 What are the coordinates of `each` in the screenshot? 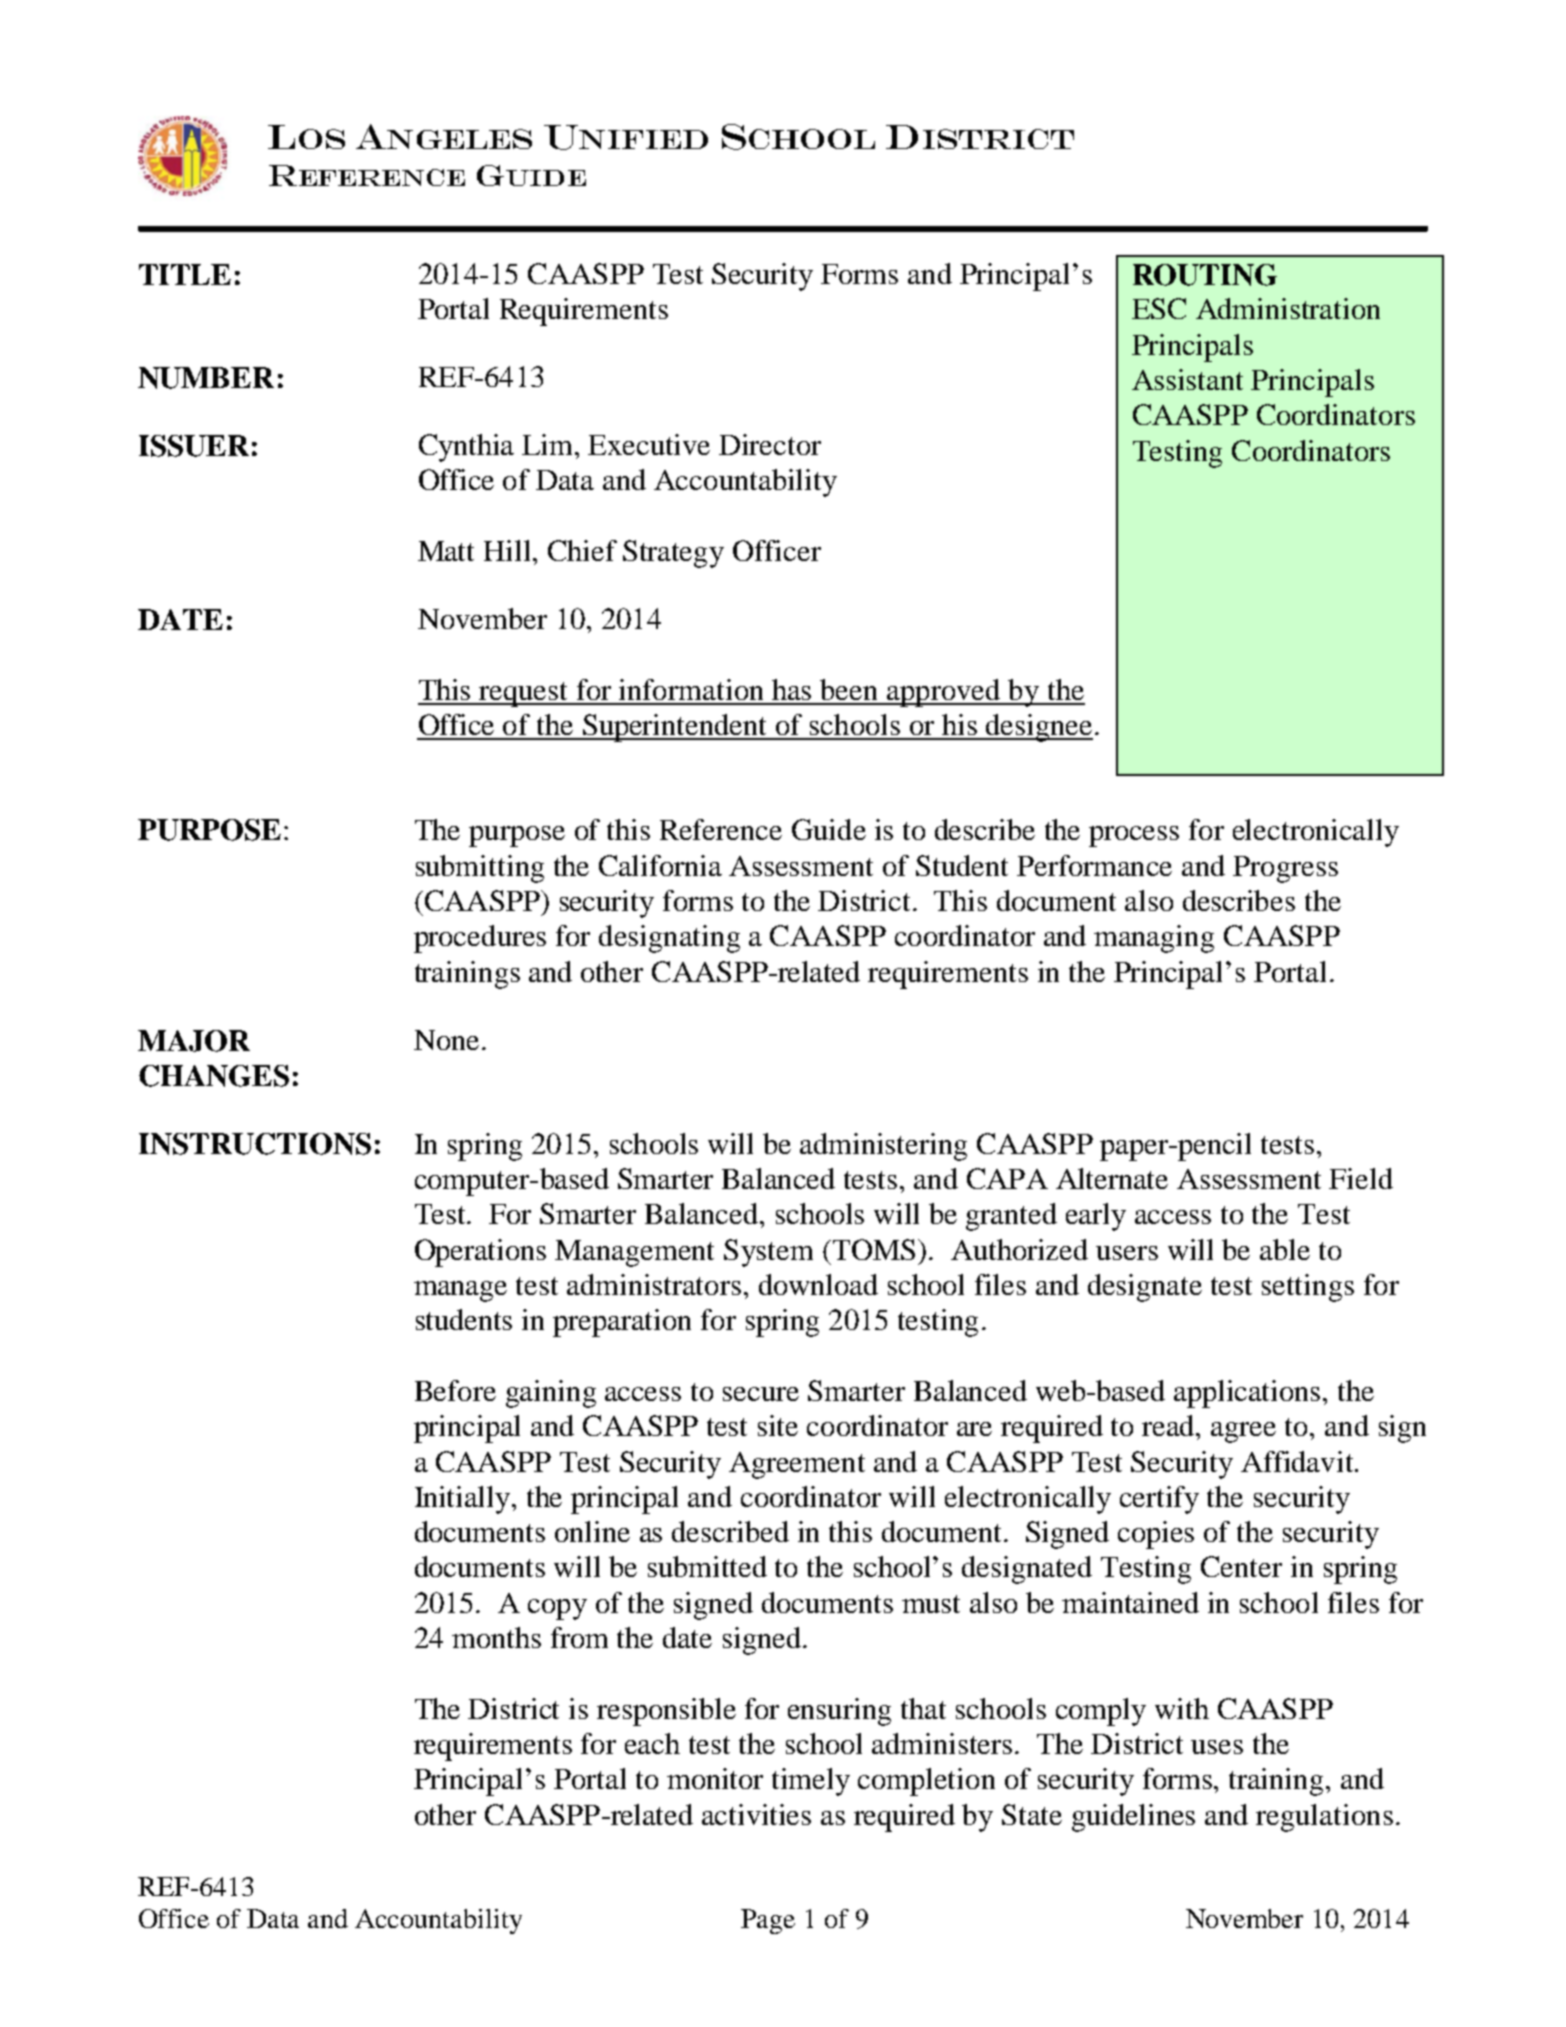 It's located at (652, 1743).
